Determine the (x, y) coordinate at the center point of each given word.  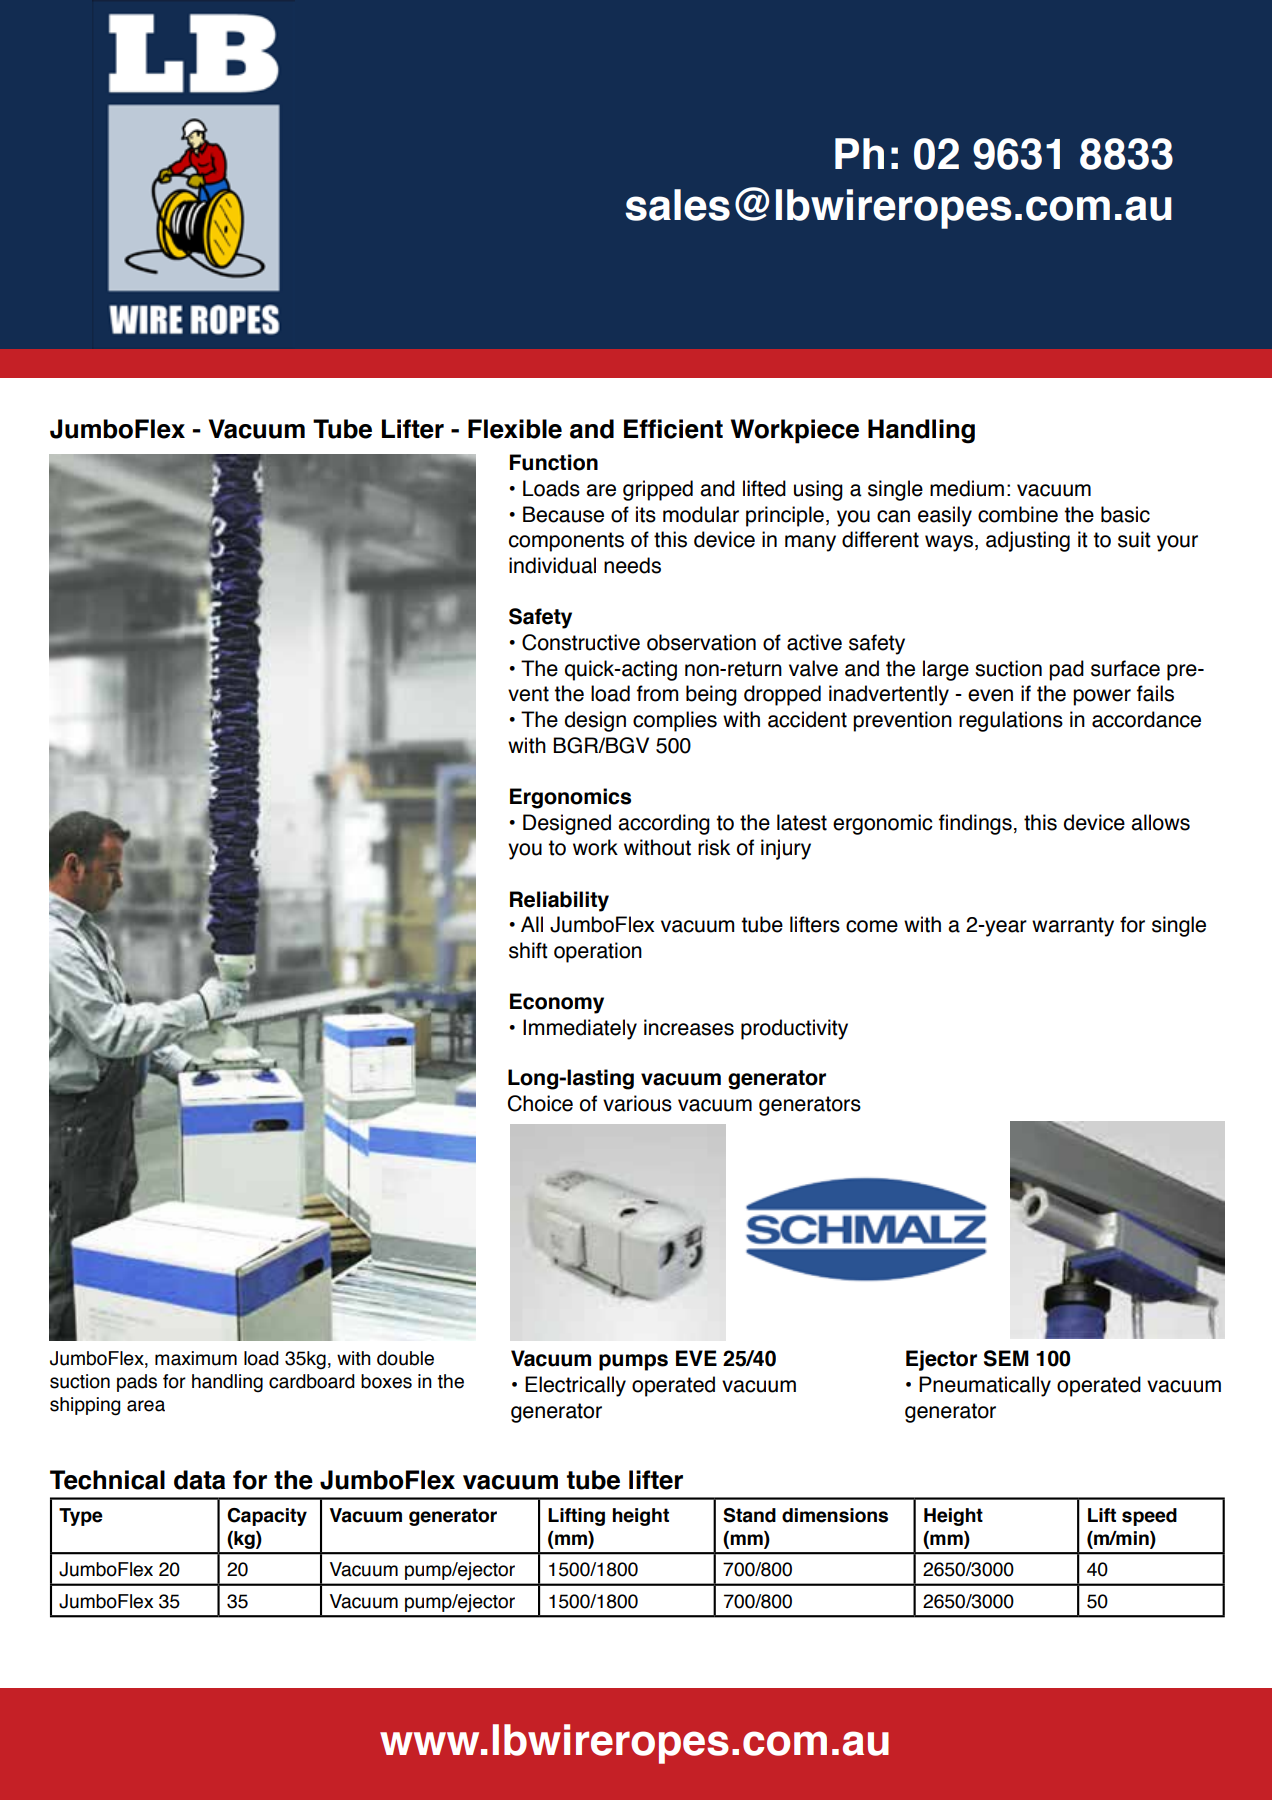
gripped (658, 490)
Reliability (559, 901)
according (664, 824)
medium (967, 488)
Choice (540, 1103)
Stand (749, 1515)
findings (975, 824)
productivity (794, 1029)
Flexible (515, 429)
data (199, 1480)
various (637, 1103)
